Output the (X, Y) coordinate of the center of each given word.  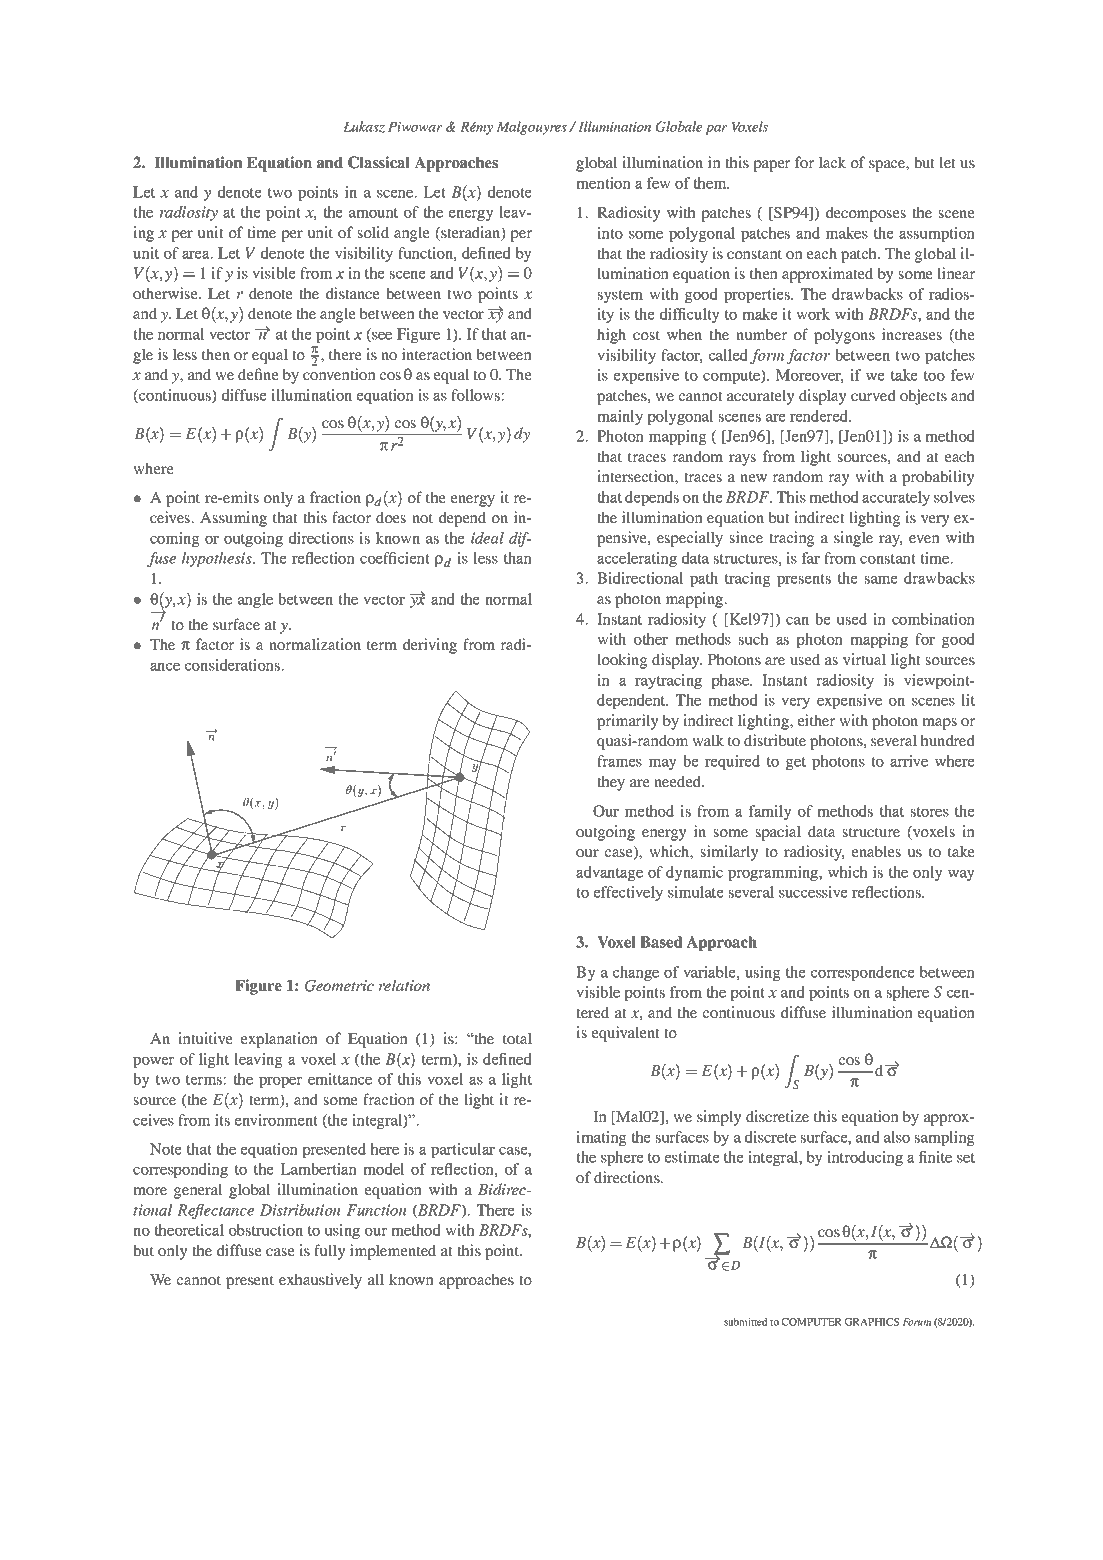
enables (876, 851)
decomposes (866, 214)
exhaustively (320, 1281)
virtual (864, 659)
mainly (620, 417)
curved (873, 395)
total (517, 1038)
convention (339, 374)
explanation (279, 1040)
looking (622, 661)
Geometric (339, 986)
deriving (430, 646)
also (897, 1137)
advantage (609, 873)
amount (373, 213)
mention (603, 183)
